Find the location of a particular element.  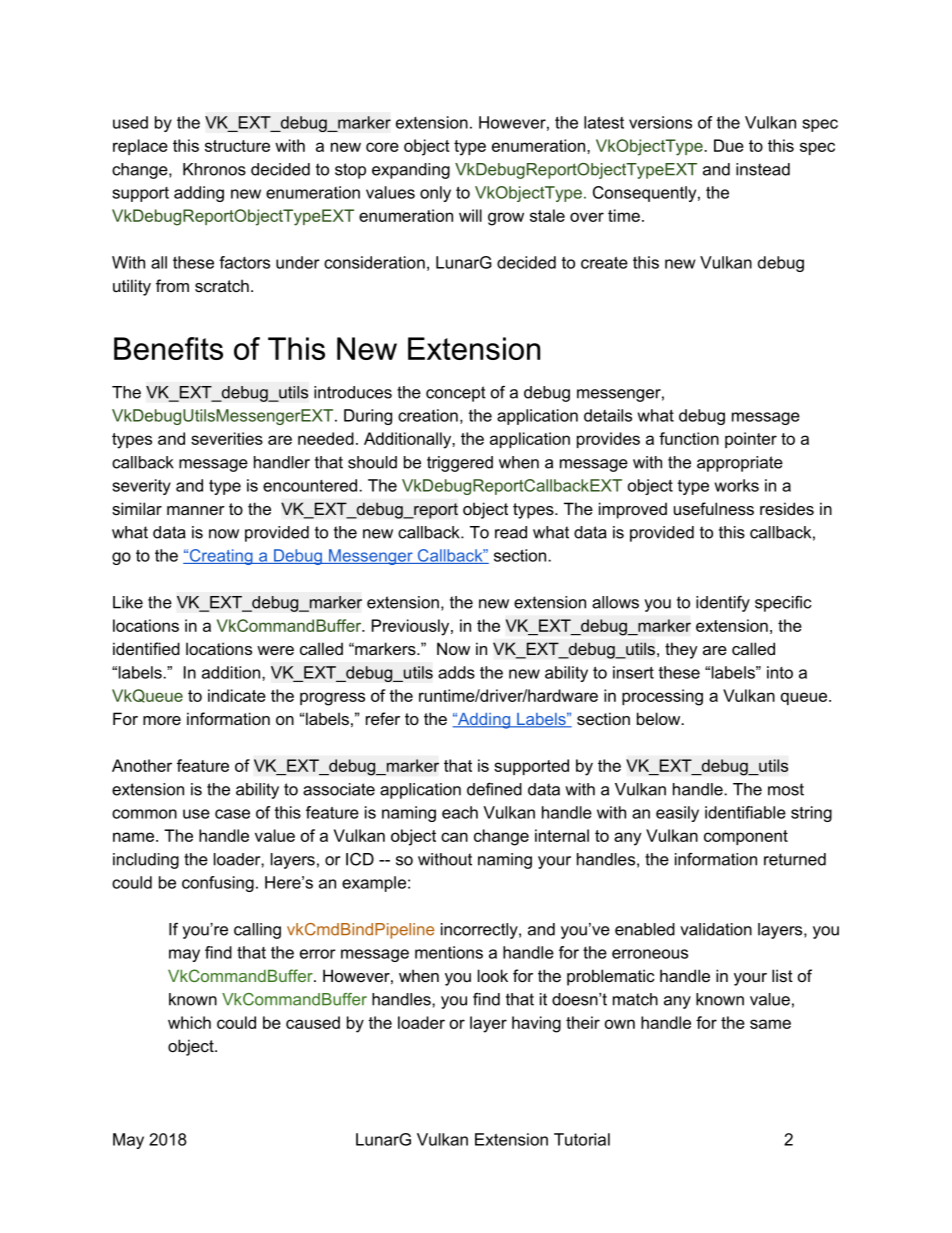

component is located at coordinates (746, 837).
